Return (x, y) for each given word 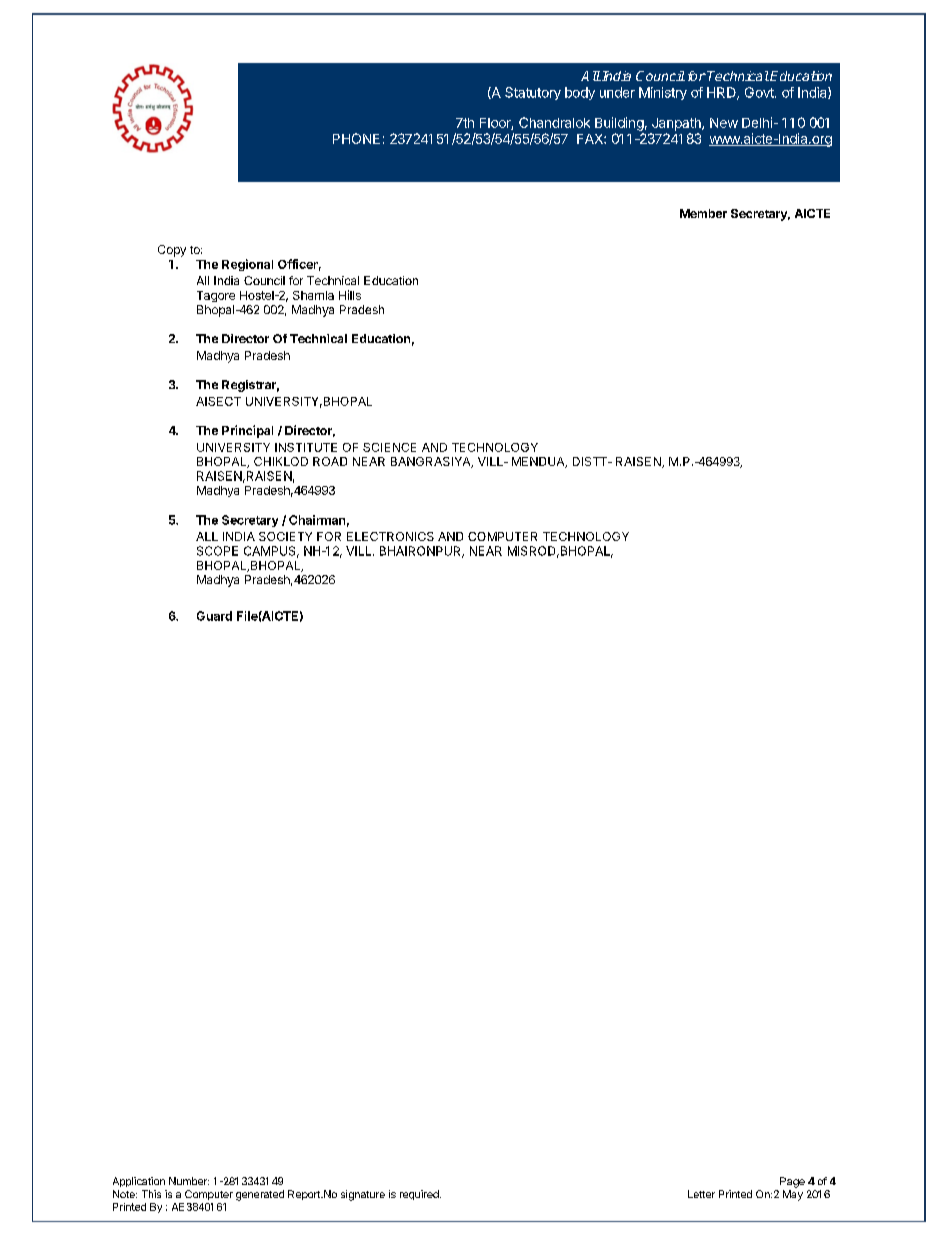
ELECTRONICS (390, 536)
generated (260, 1195)
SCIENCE (389, 447)
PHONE (356, 138)
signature (363, 1195)
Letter (701, 1194)
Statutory (533, 93)
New (724, 123)
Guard (214, 616)
